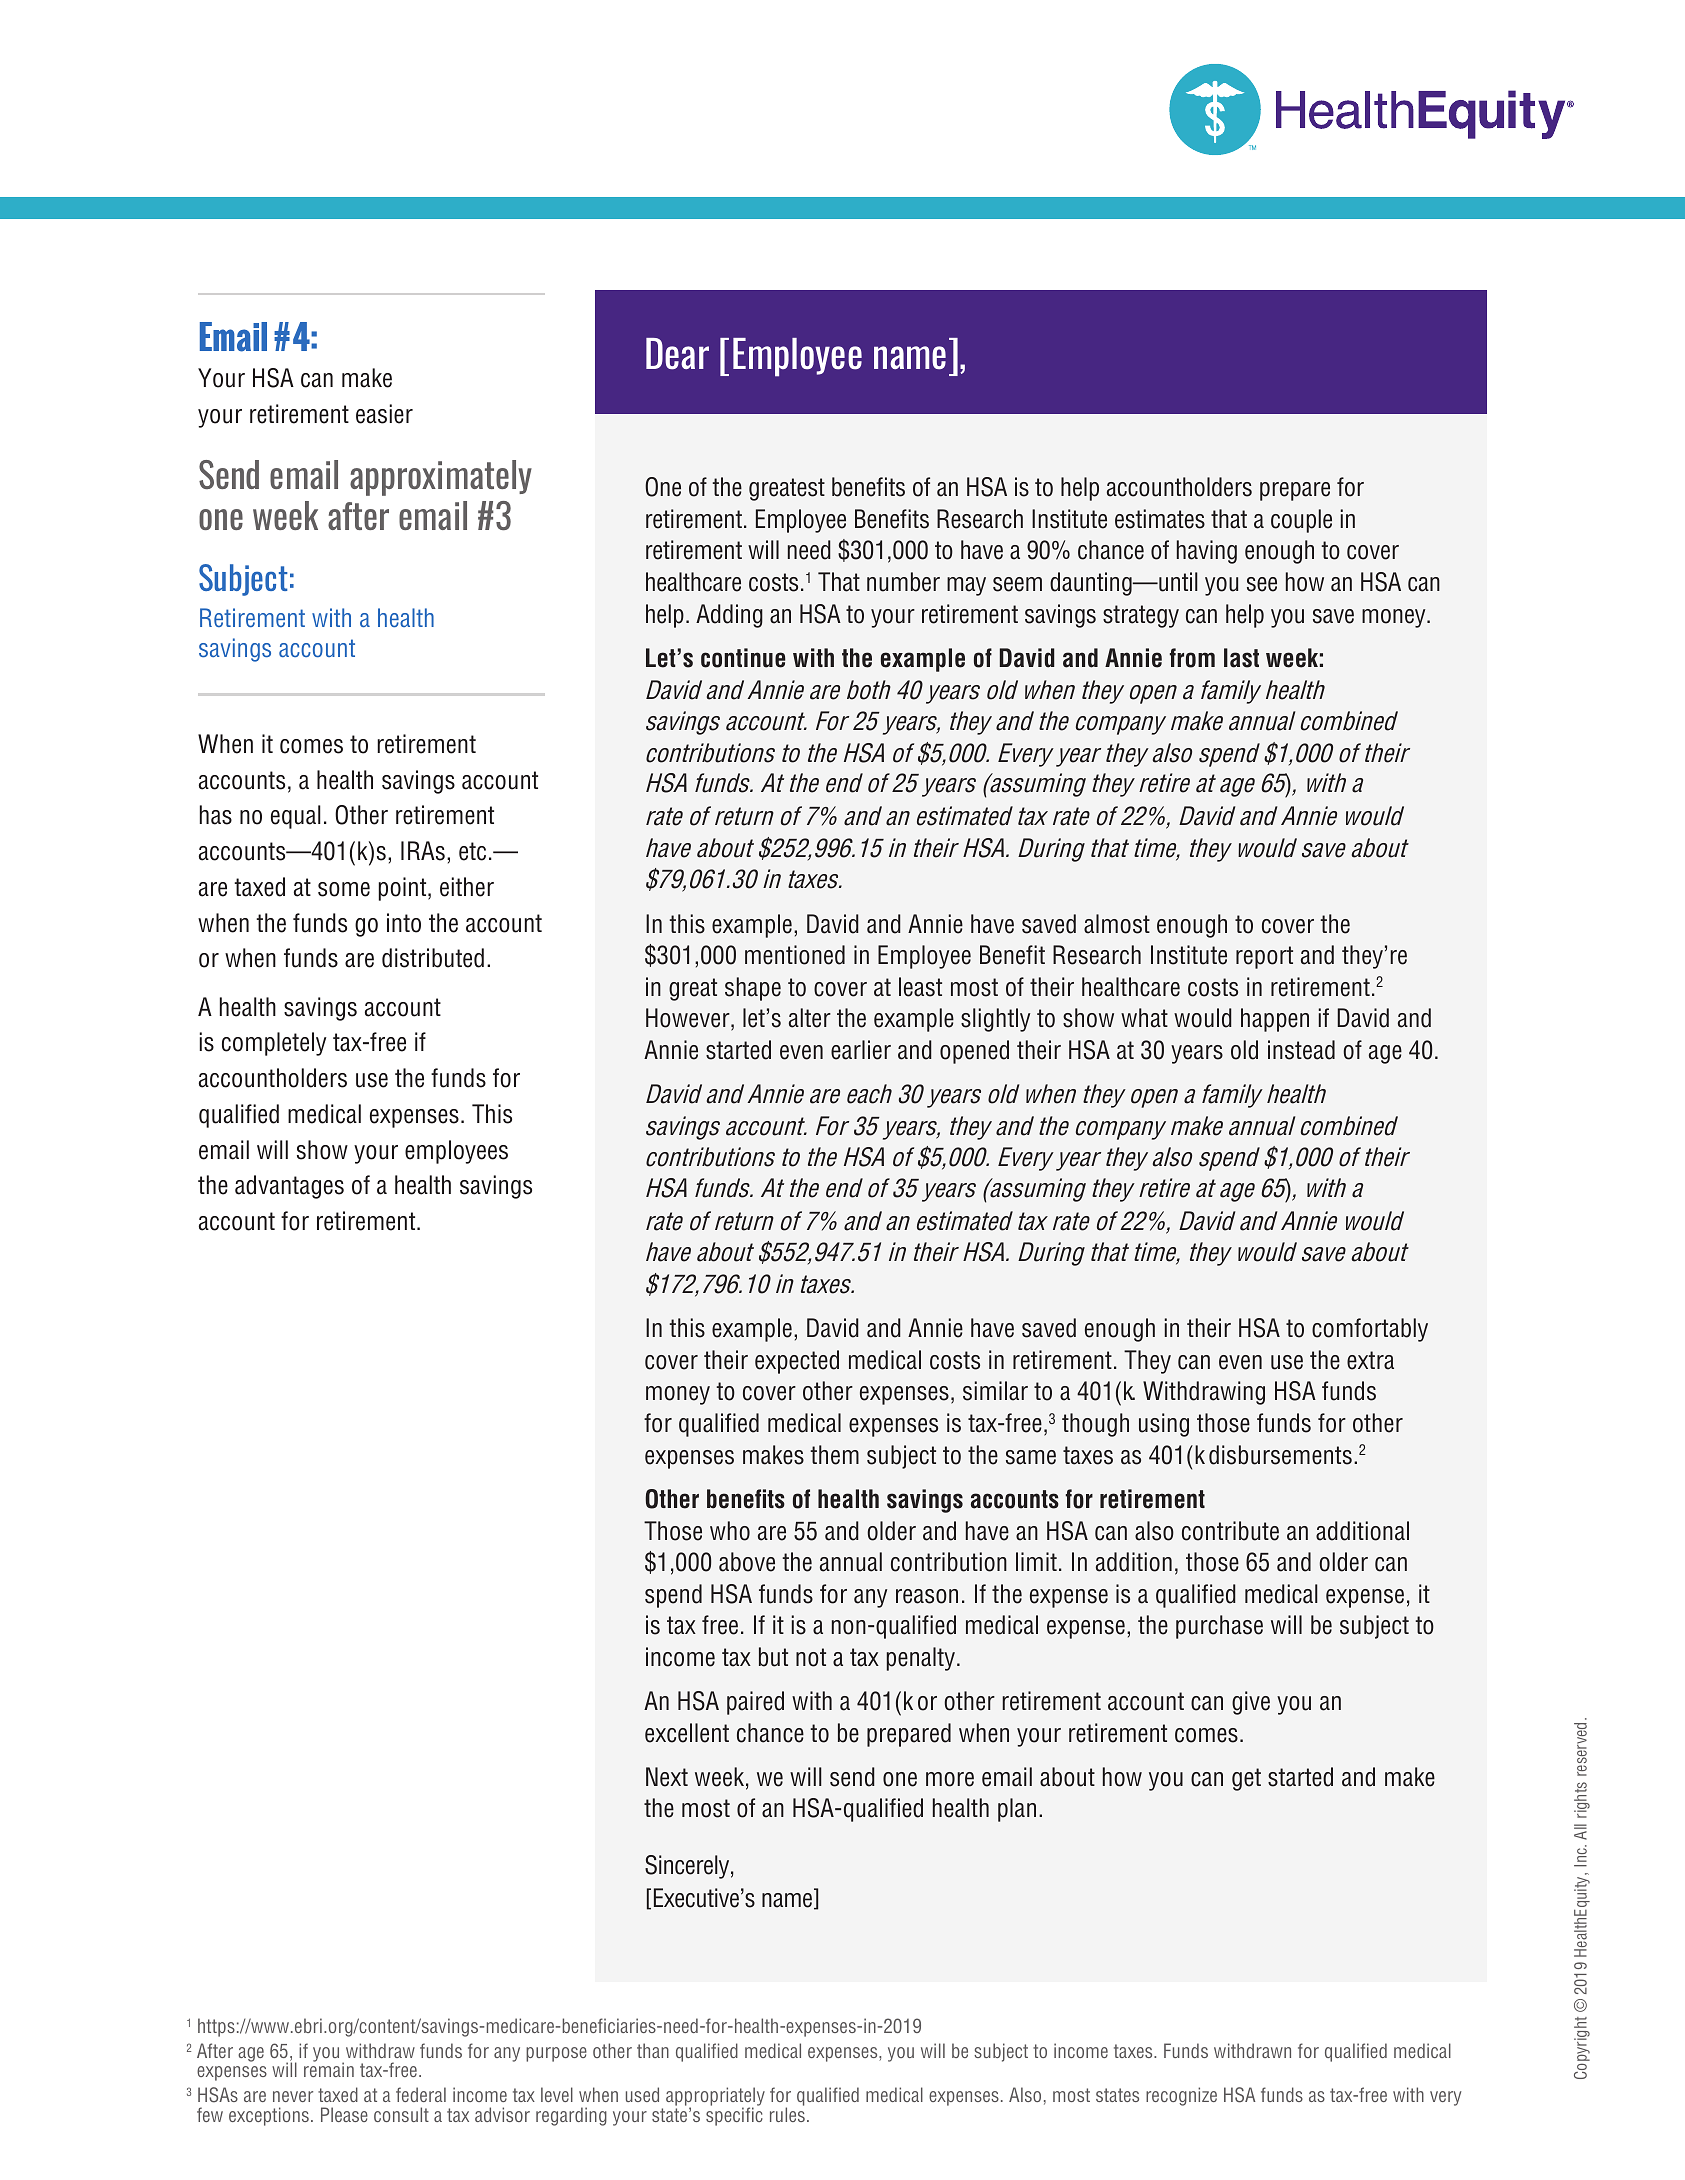 This screenshot has width=1685, height=2180. I want to click on Dear, so click(677, 354).
